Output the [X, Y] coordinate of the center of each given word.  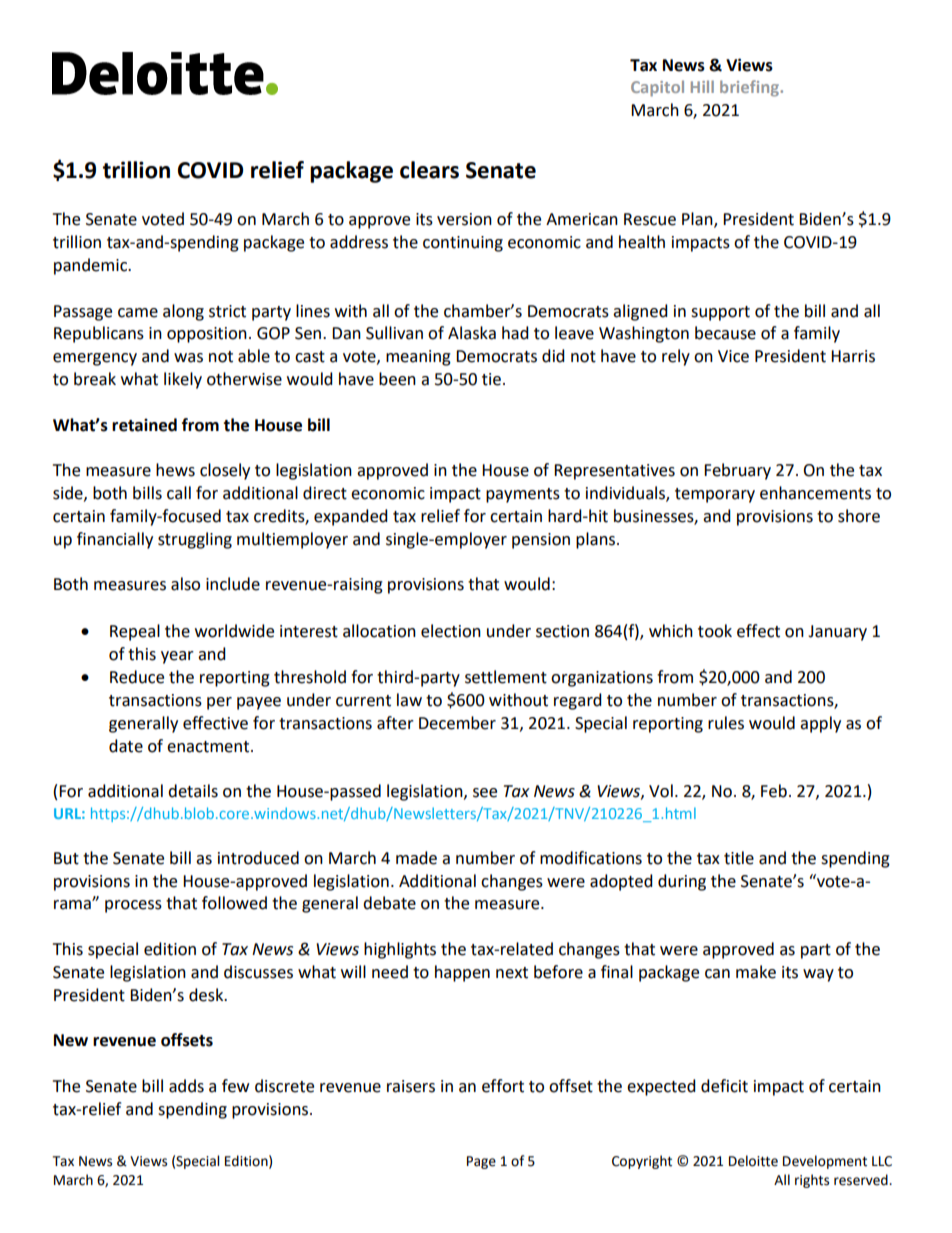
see [485, 793]
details [193, 791]
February [737, 471]
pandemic [92, 266]
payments [523, 495]
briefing [751, 88]
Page [481, 1162]
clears [429, 170]
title [739, 858]
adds [186, 1086]
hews [175, 470]
